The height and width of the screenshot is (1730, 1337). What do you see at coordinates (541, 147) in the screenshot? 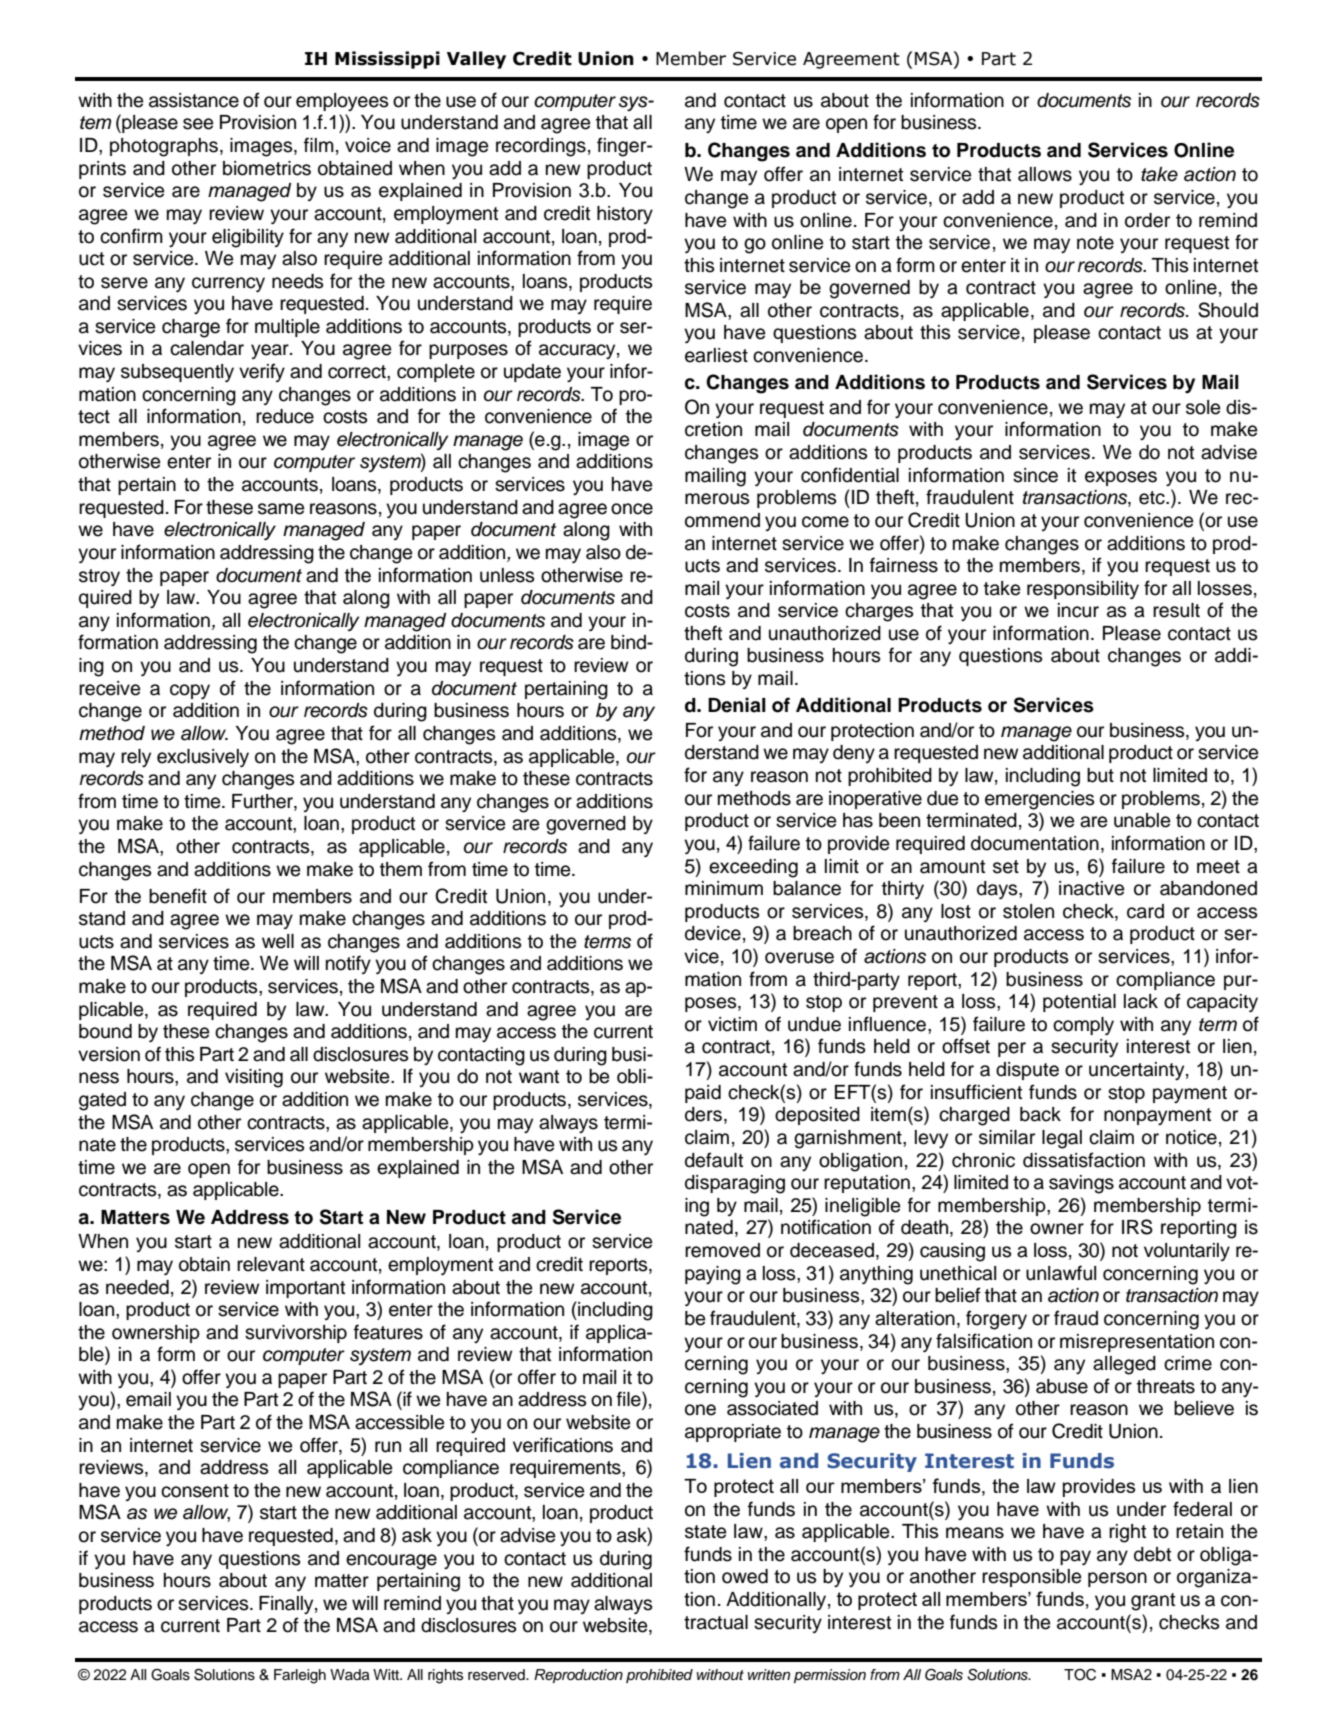
I see `recordings` at bounding box center [541, 147].
